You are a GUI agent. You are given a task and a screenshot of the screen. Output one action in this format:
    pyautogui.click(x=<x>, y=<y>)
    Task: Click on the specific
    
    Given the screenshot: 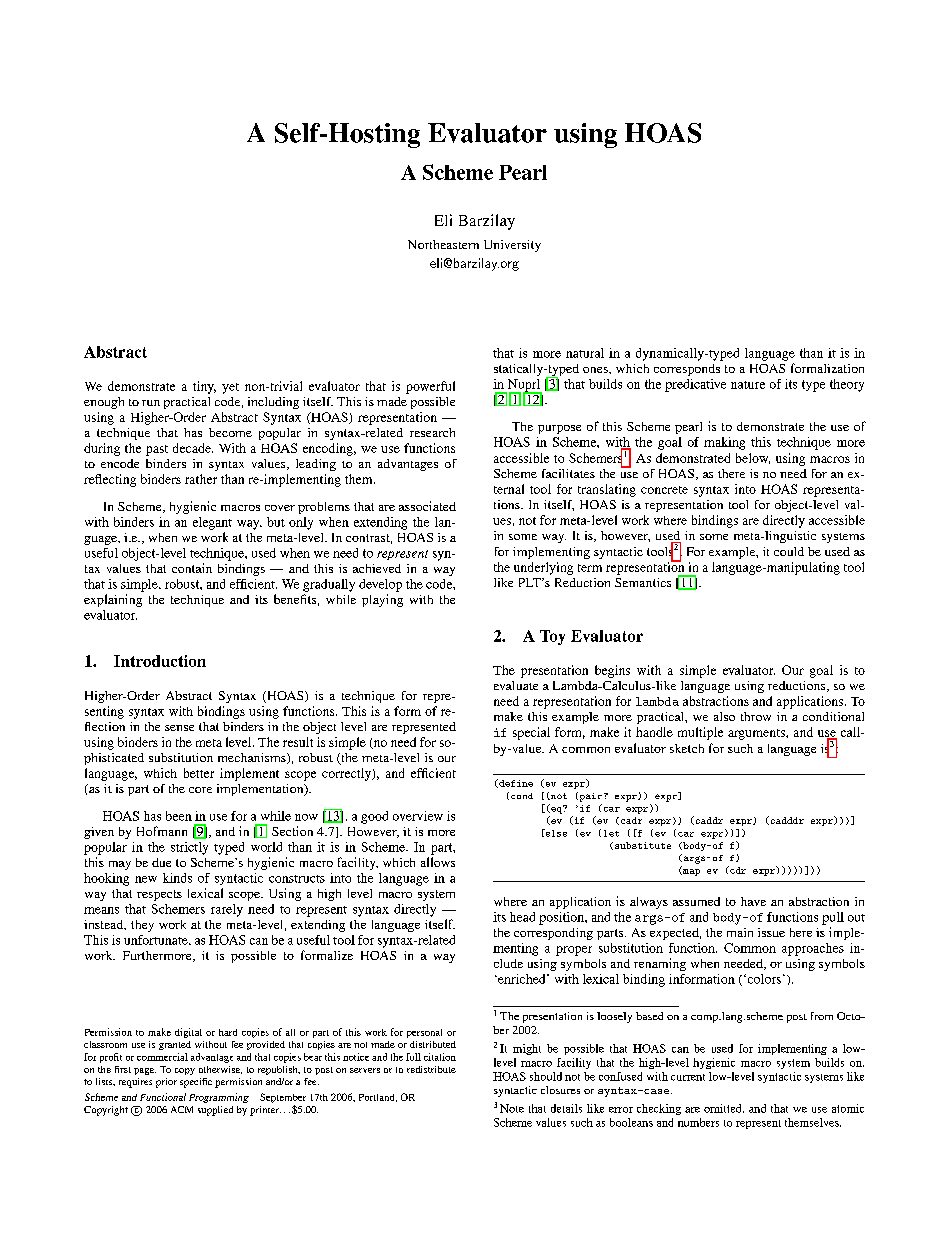 What is the action you would take?
    pyautogui.click(x=196, y=1083)
